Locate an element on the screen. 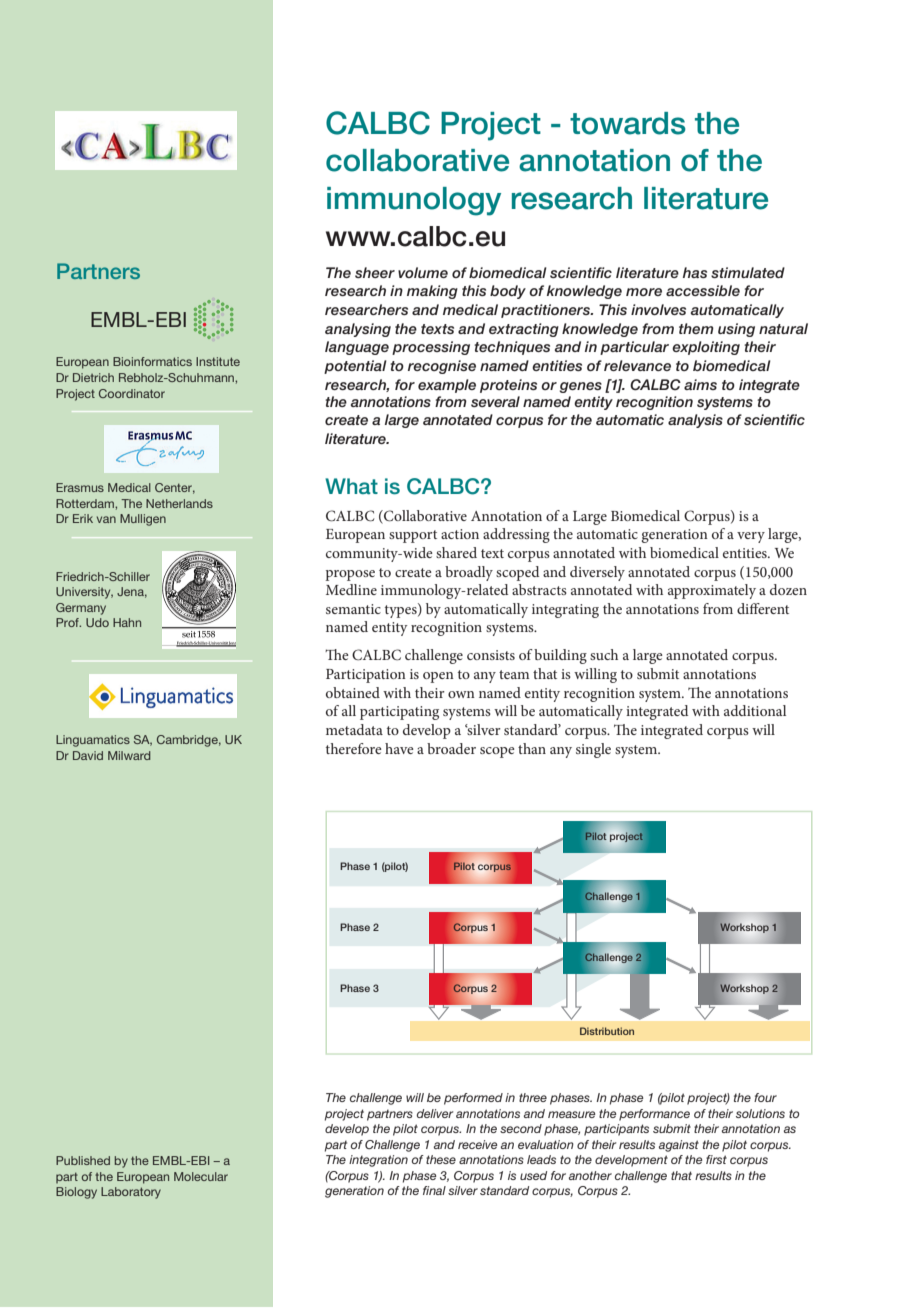 This screenshot has width=924, height=1308. these is located at coordinates (441, 1159).
